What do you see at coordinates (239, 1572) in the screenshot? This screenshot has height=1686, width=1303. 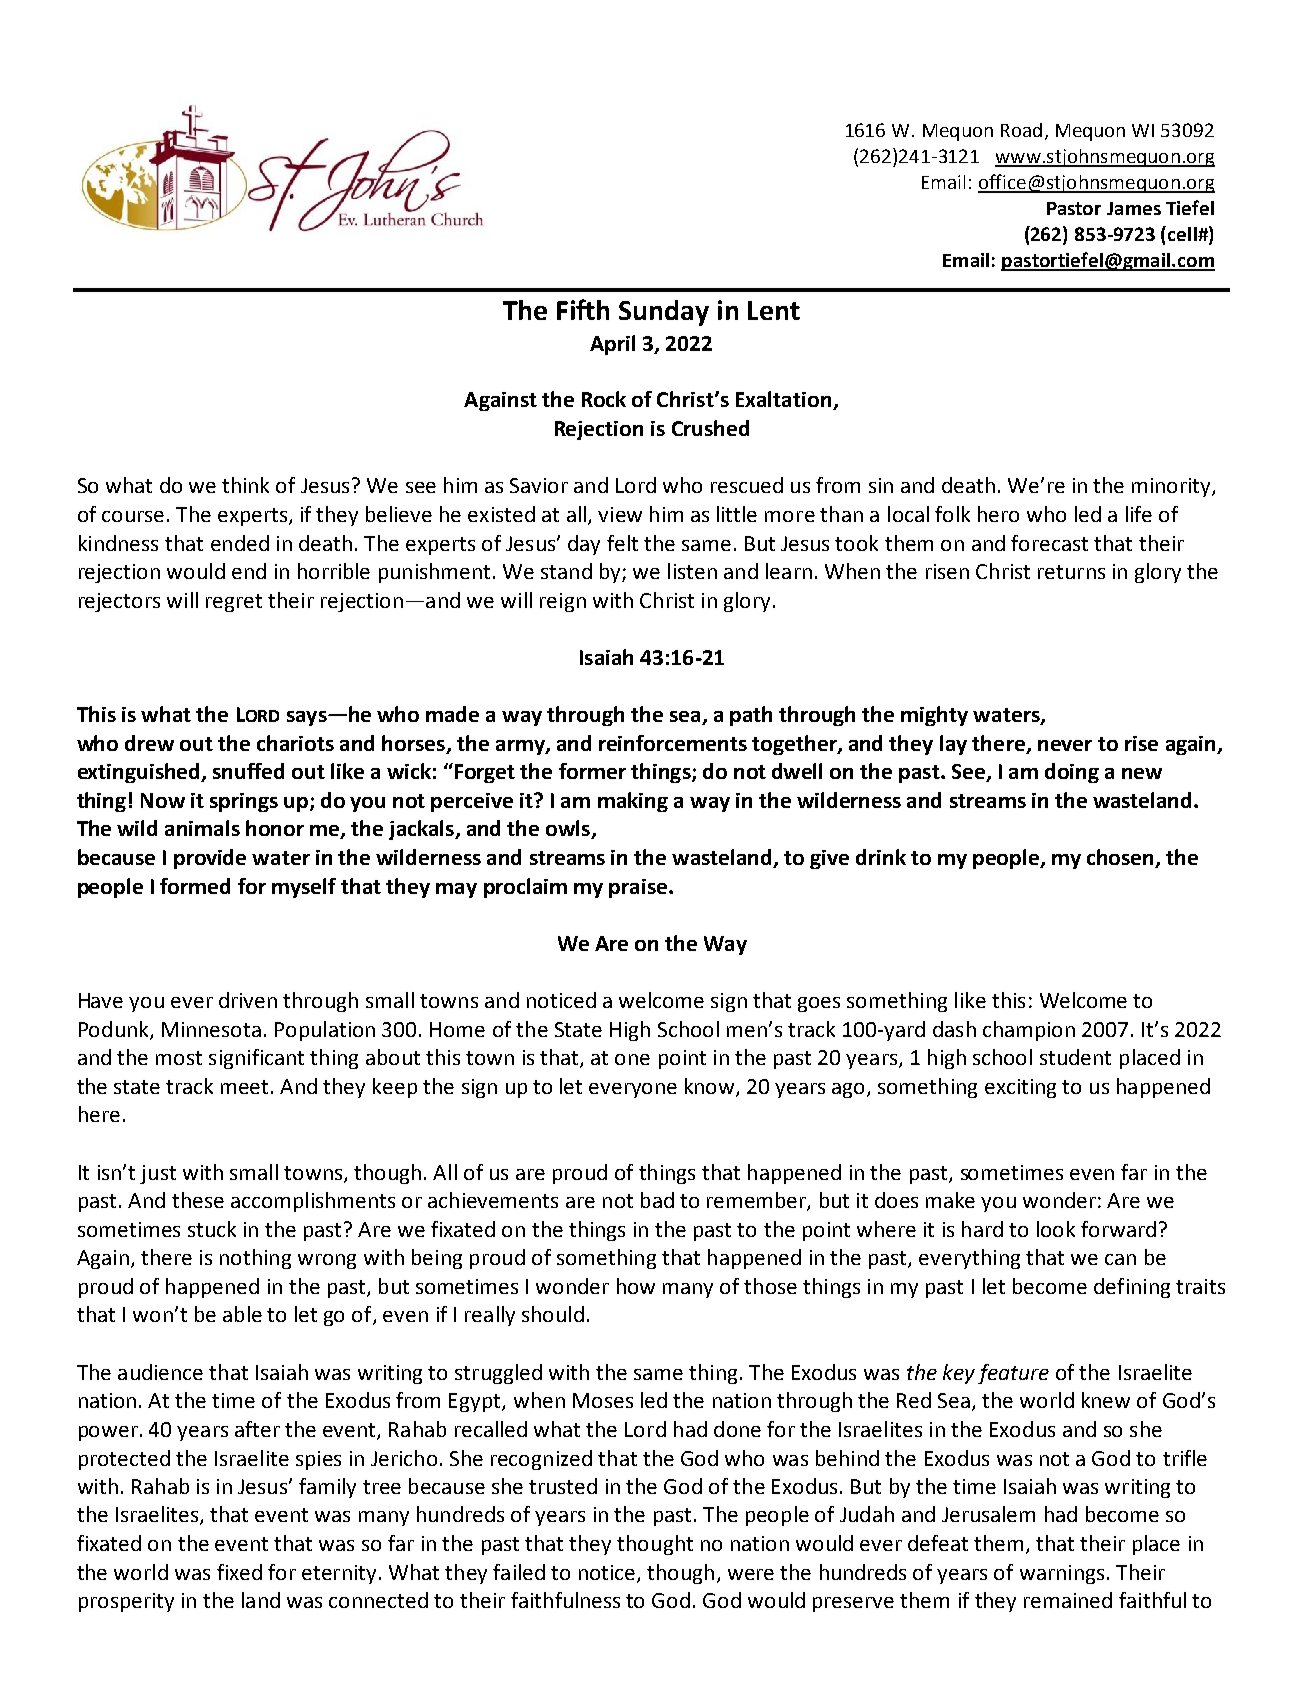 I see `fixed` at bounding box center [239, 1572].
